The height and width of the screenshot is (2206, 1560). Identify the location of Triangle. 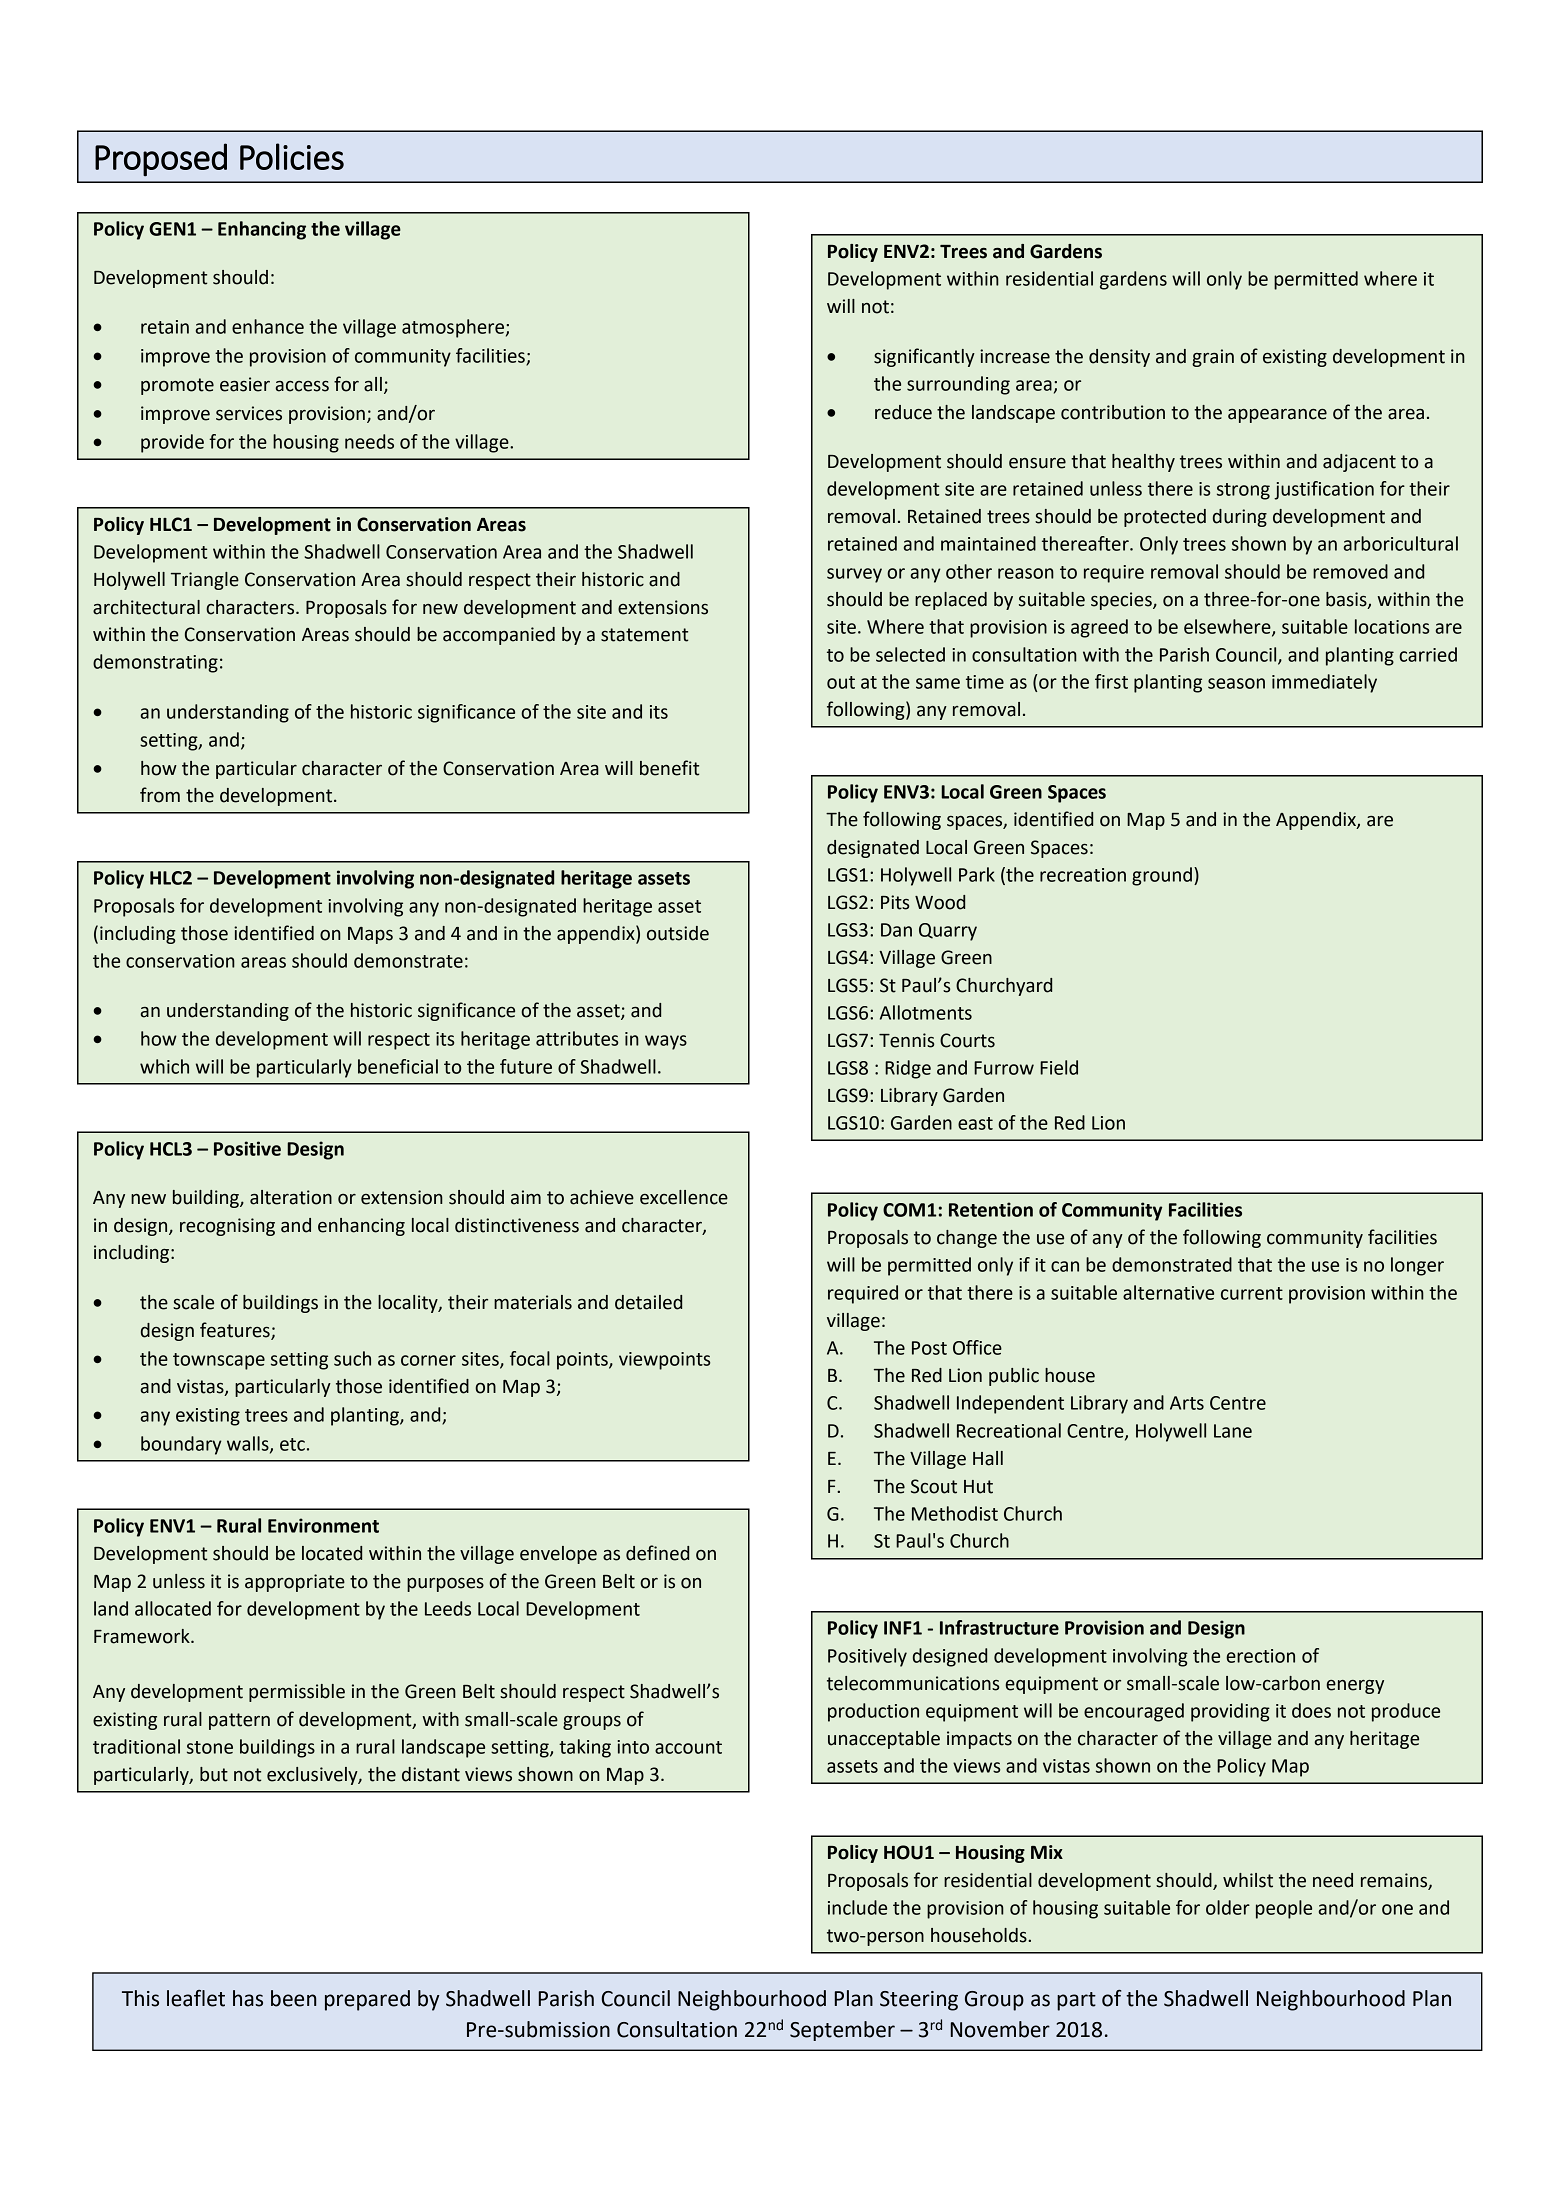
(205, 581).
